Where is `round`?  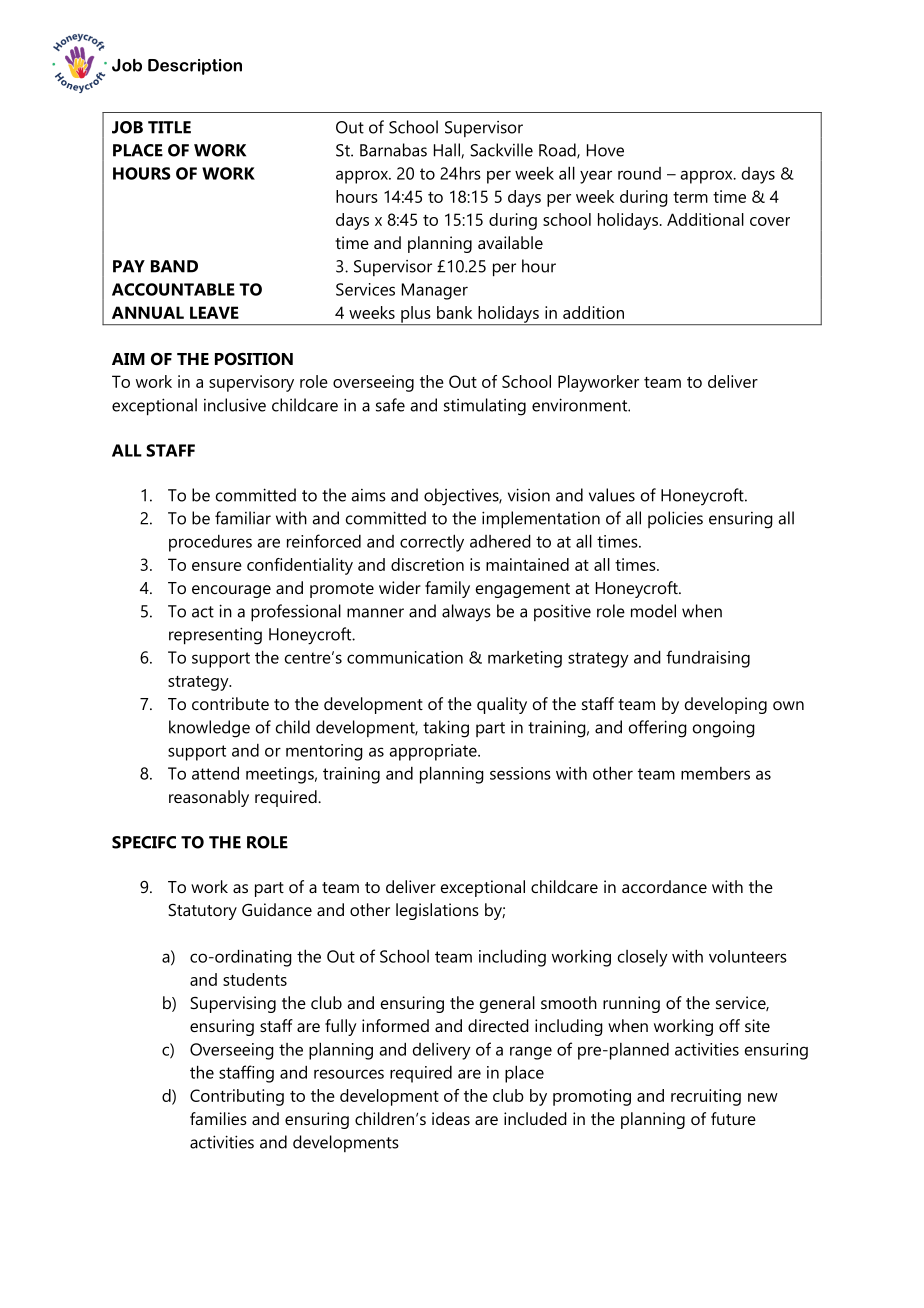 round is located at coordinates (639, 173).
